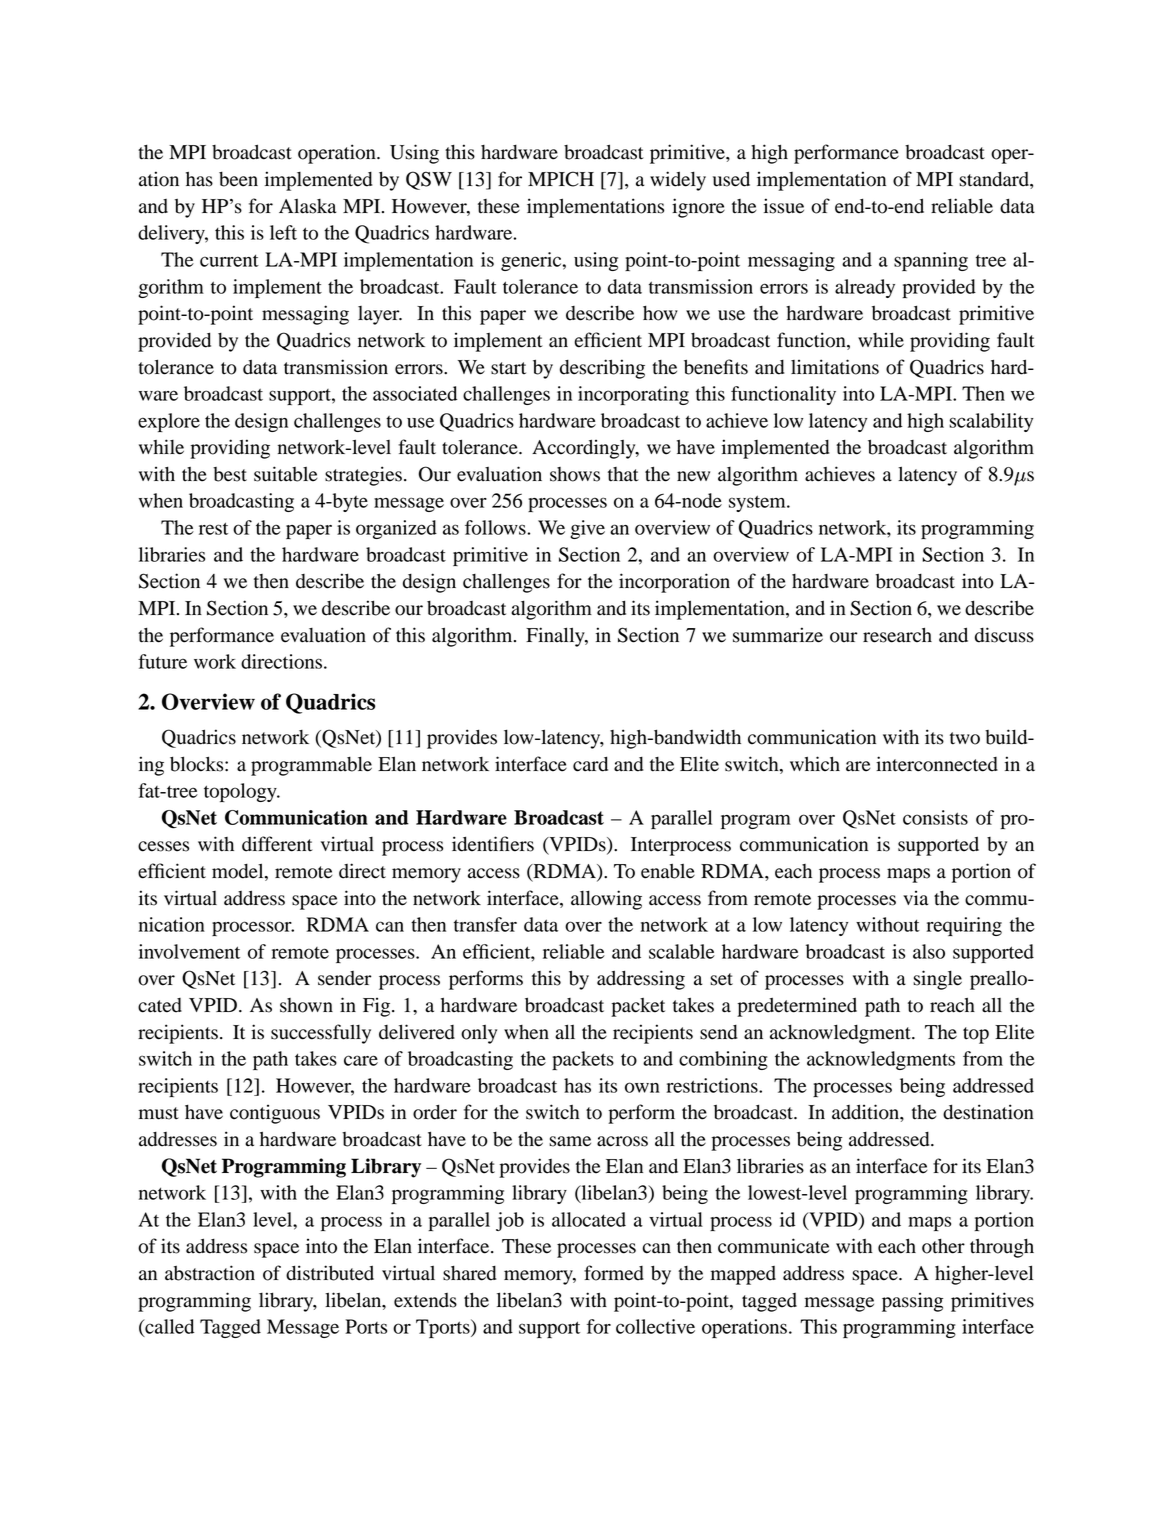 This screenshot has width=1175, height=1521. What do you see at coordinates (189, 951) in the screenshot?
I see `involvement` at bounding box center [189, 951].
